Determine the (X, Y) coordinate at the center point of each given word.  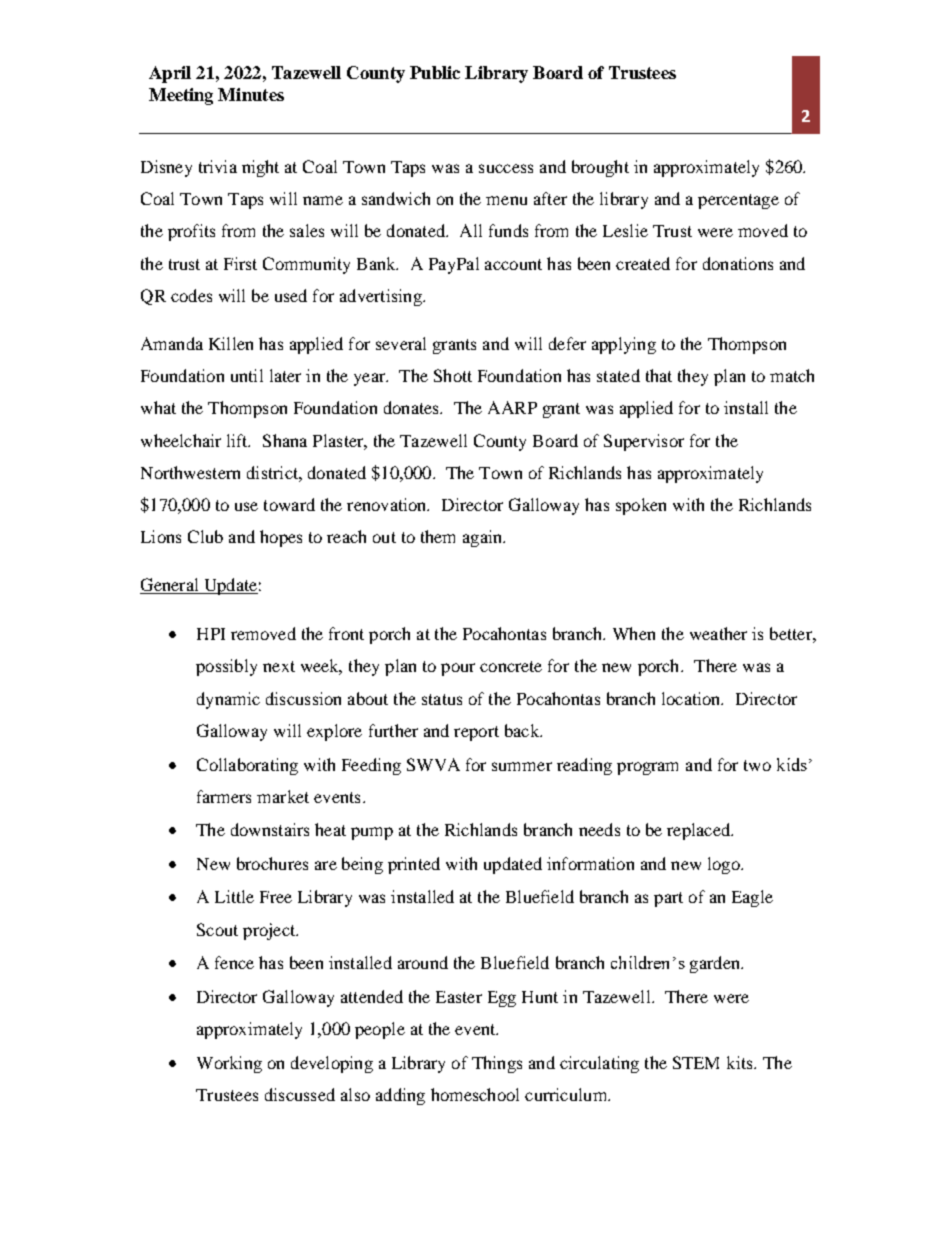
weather (718, 633)
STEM (696, 1062)
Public (435, 72)
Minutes (251, 94)
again (483, 538)
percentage (738, 201)
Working (229, 1064)
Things (497, 1064)
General (170, 586)
